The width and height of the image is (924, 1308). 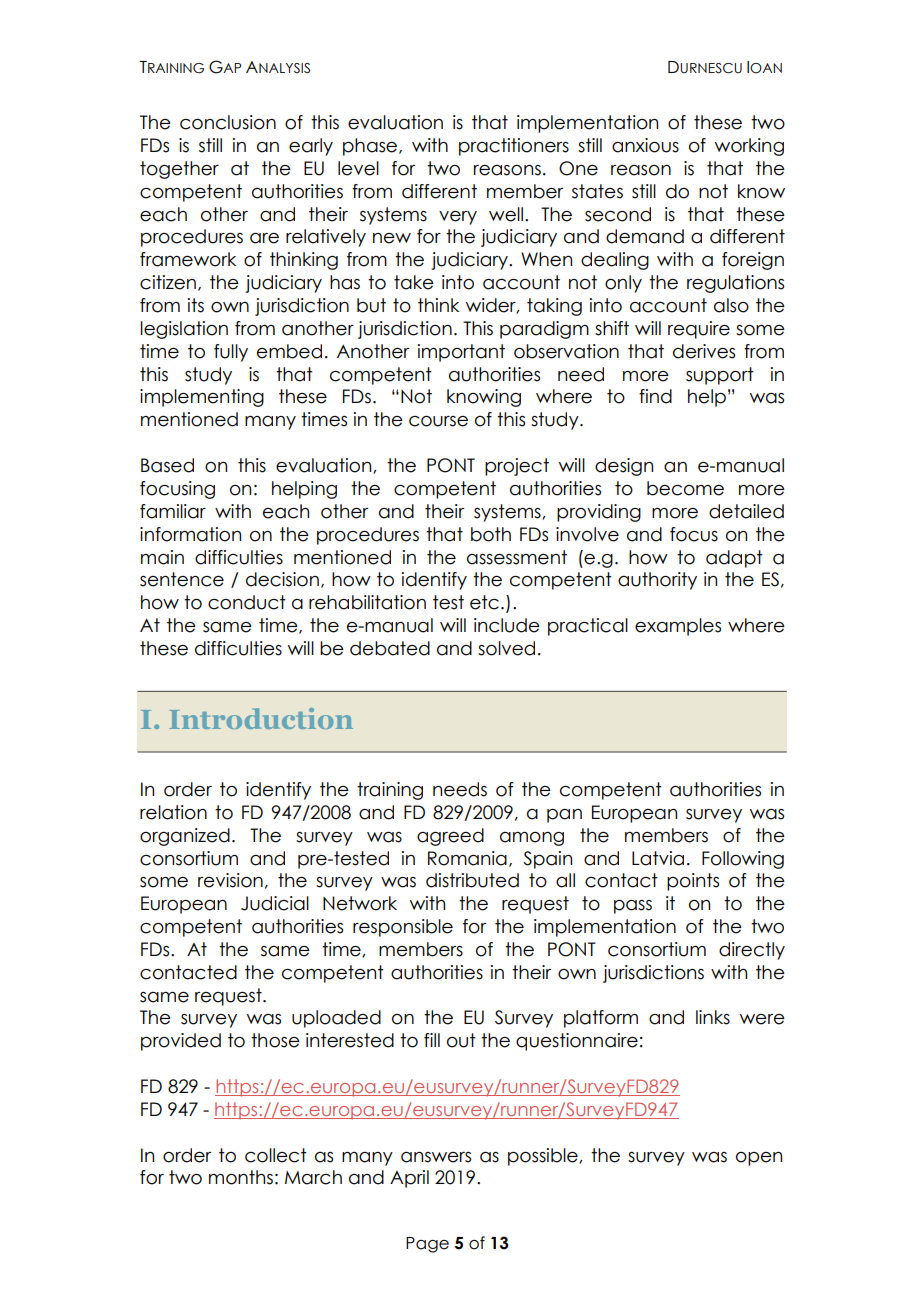 What do you see at coordinates (752, 951) in the image?
I see `directly` at bounding box center [752, 951].
